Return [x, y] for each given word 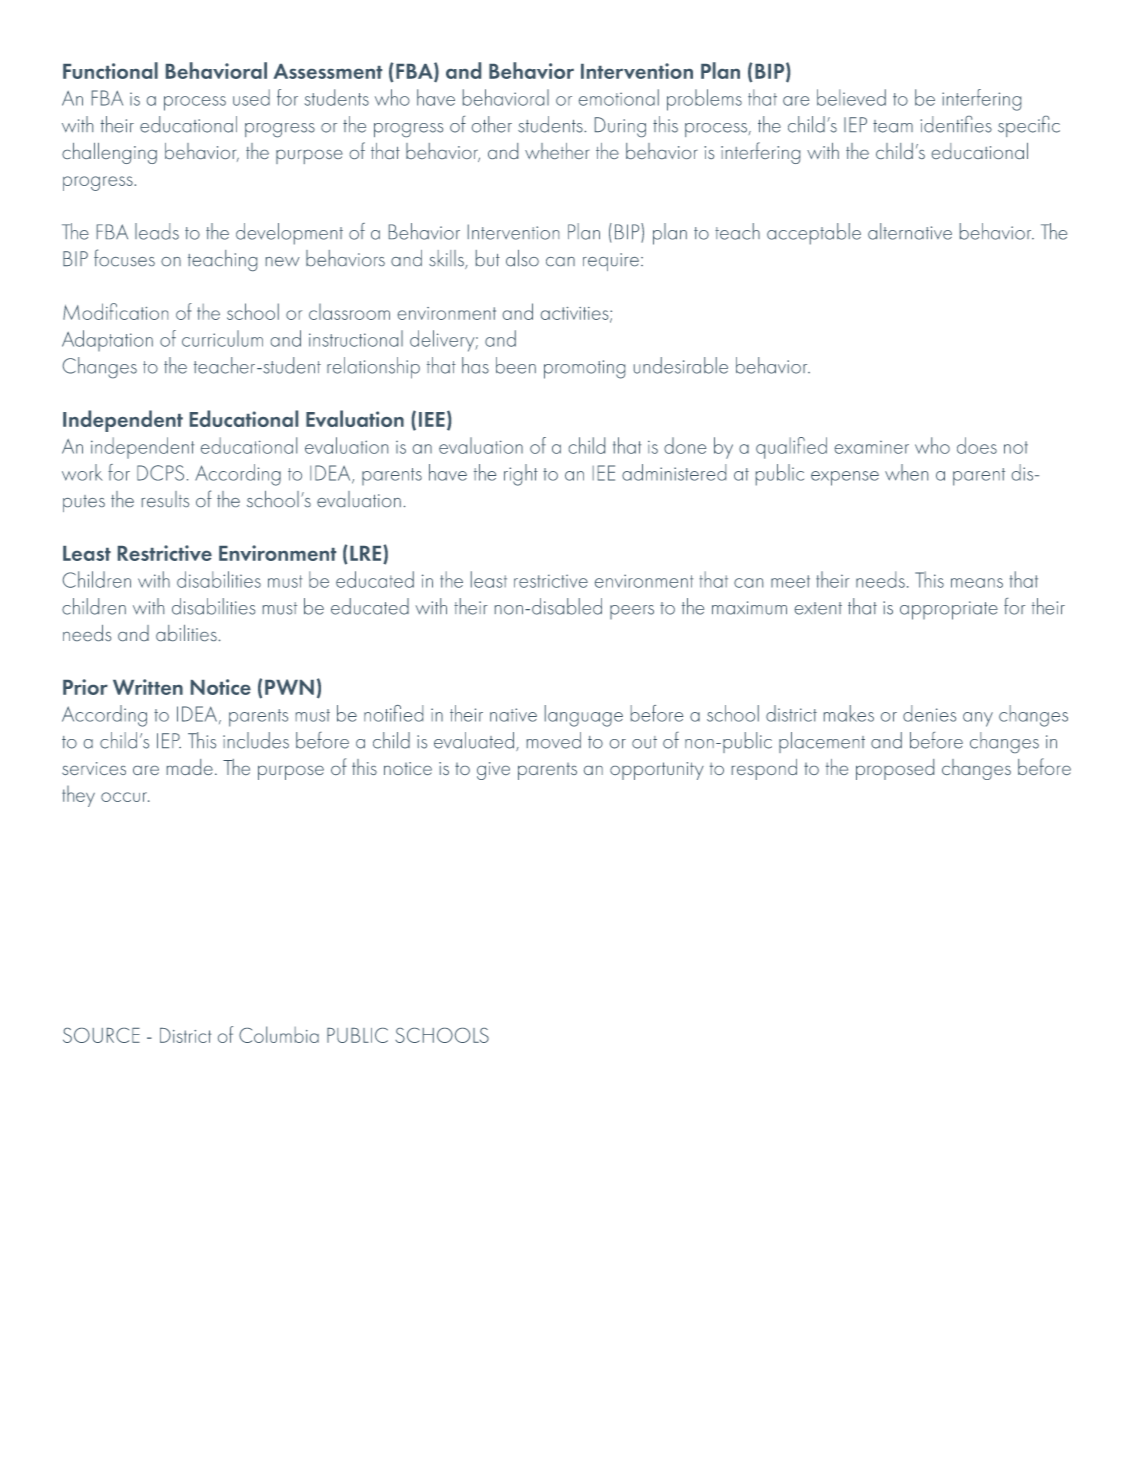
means [977, 583]
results [165, 499]
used [251, 97]
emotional [619, 97]
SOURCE [101, 1035]
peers [632, 612]
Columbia [279, 1034]
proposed [895, 769]
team [893, 126]
